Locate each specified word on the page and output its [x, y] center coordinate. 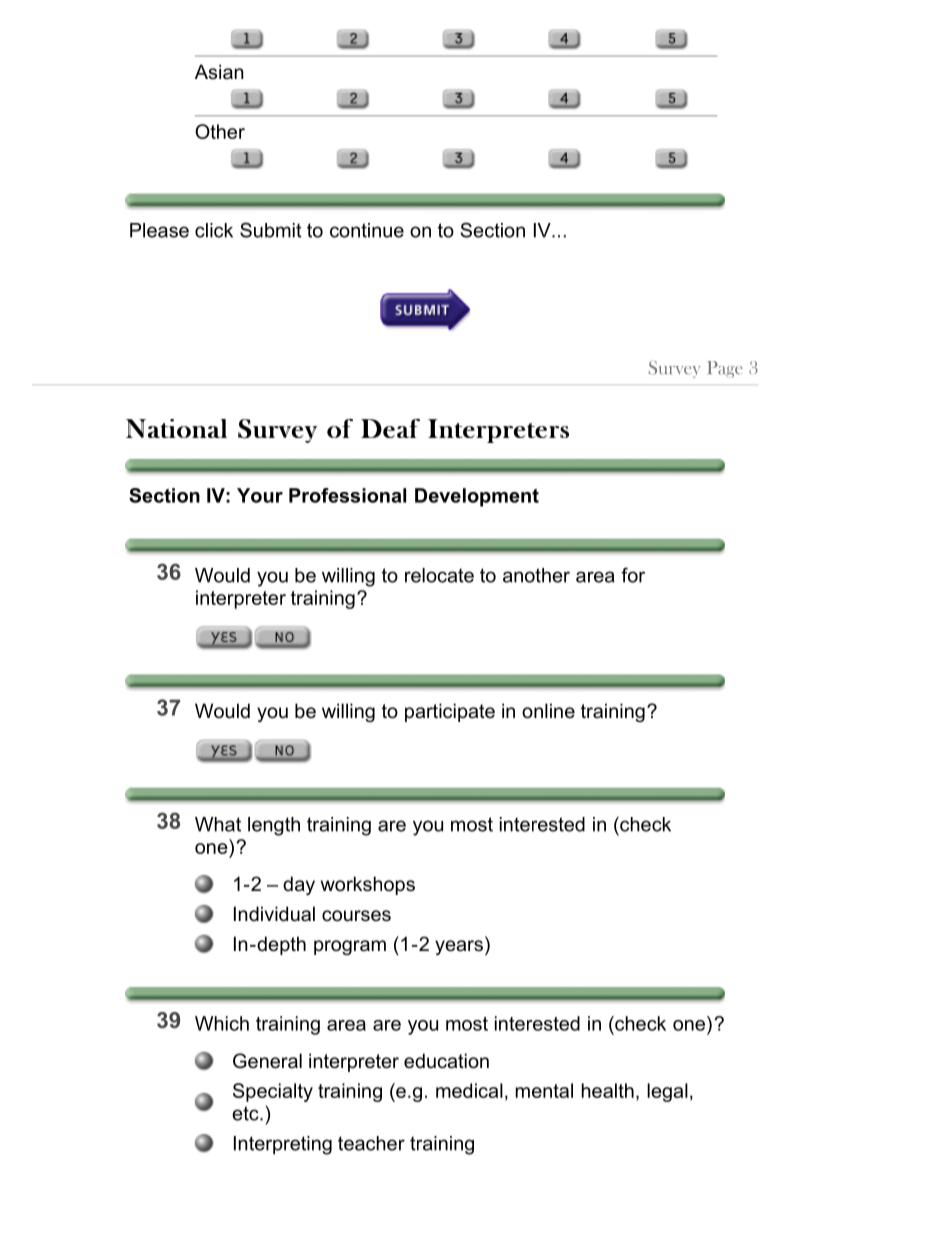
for [633, 575]
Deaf [390, 428]
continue [367, 230]
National [176, 428]
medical [469, 1090]
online [548, 711]
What [218, 824]
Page [725, 369]
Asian [219, 72]
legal [667, 1092]
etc [246, 1113]
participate [450, 712]
